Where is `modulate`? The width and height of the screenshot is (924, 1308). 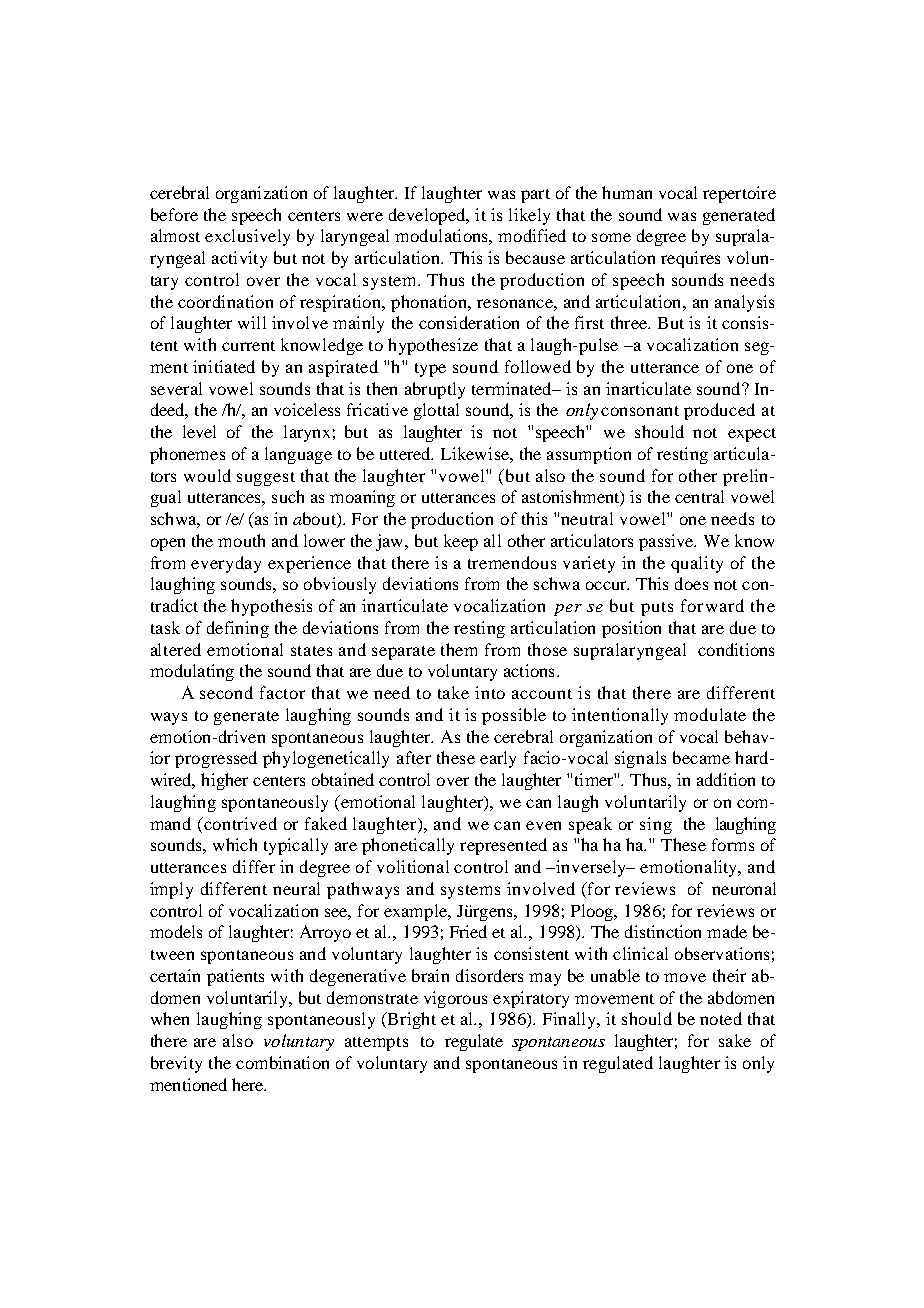 modulate is located at coordinates (710, 714).
